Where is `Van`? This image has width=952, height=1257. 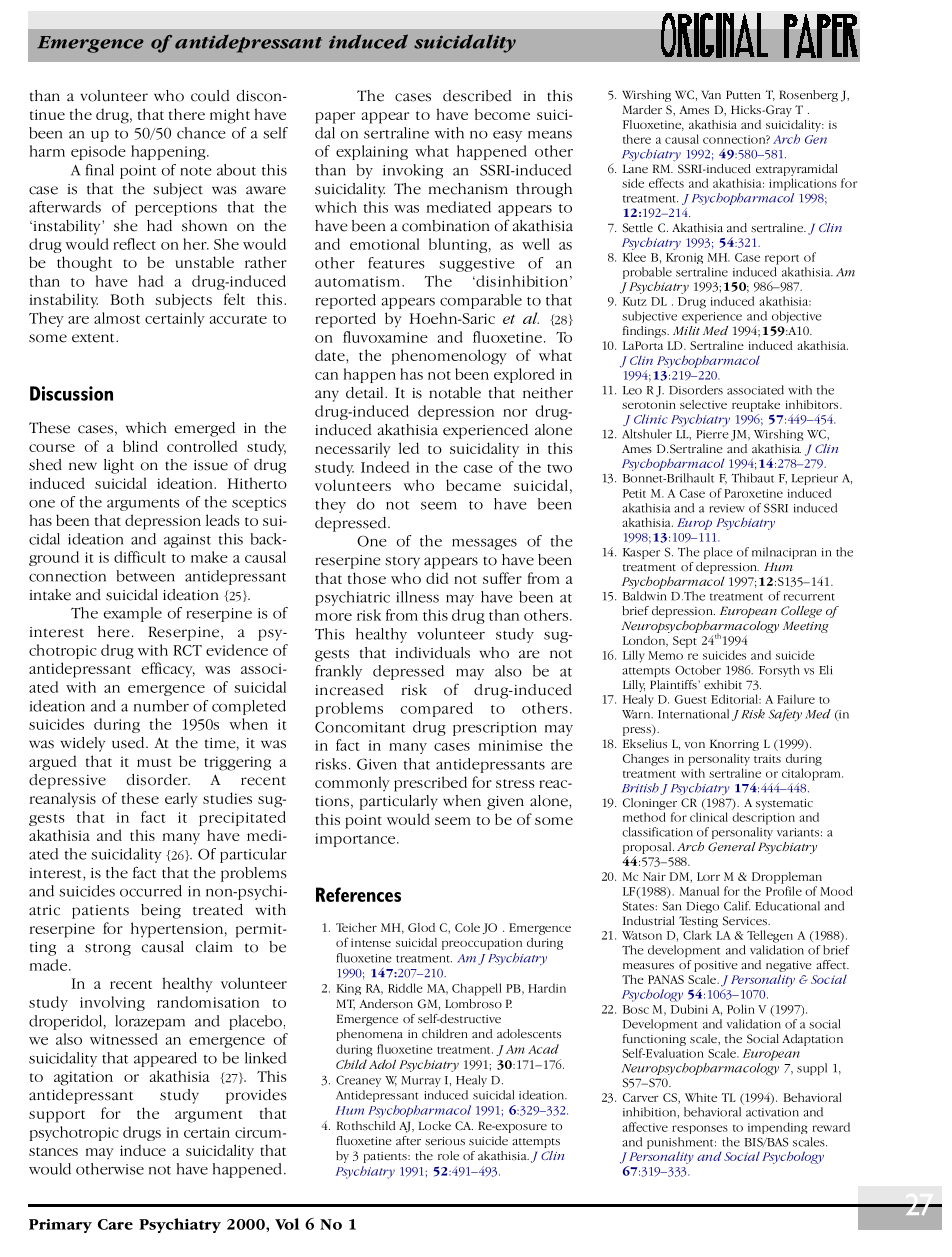
Van is located at coordinates (711, 94).
